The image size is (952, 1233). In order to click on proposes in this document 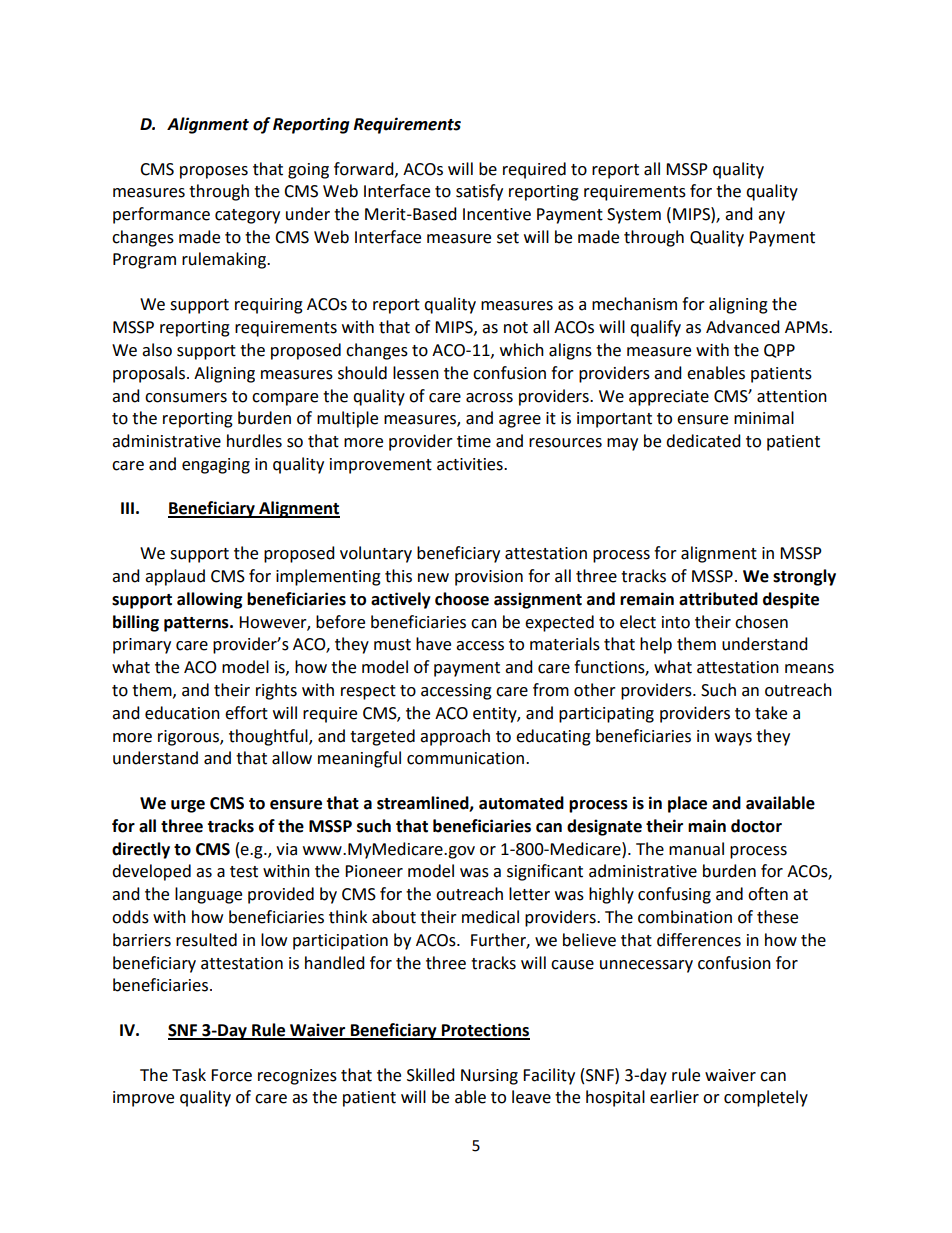, I will do `click(214, 172)`.
